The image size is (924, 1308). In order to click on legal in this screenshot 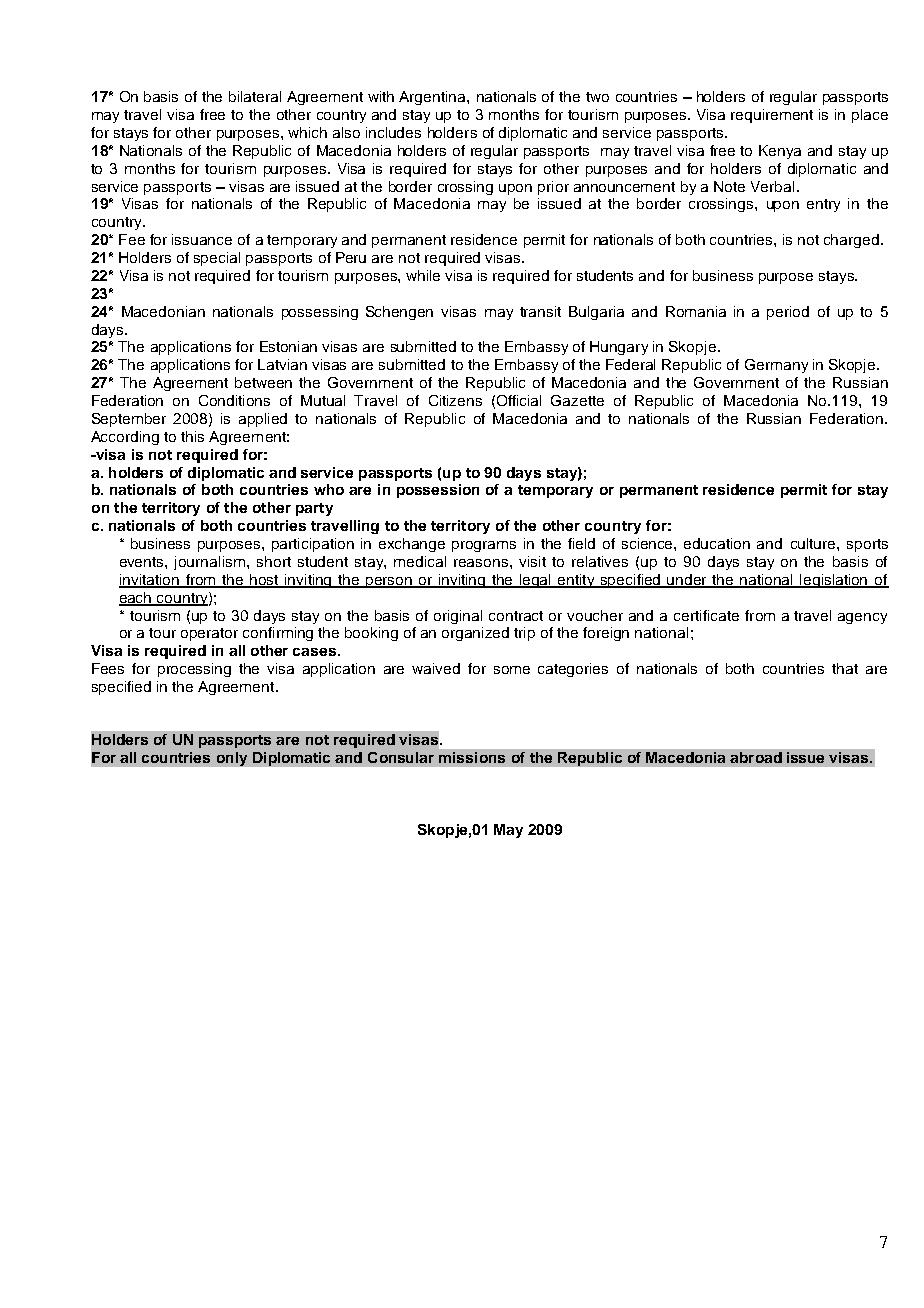, I will do `click(536, 581)`.
